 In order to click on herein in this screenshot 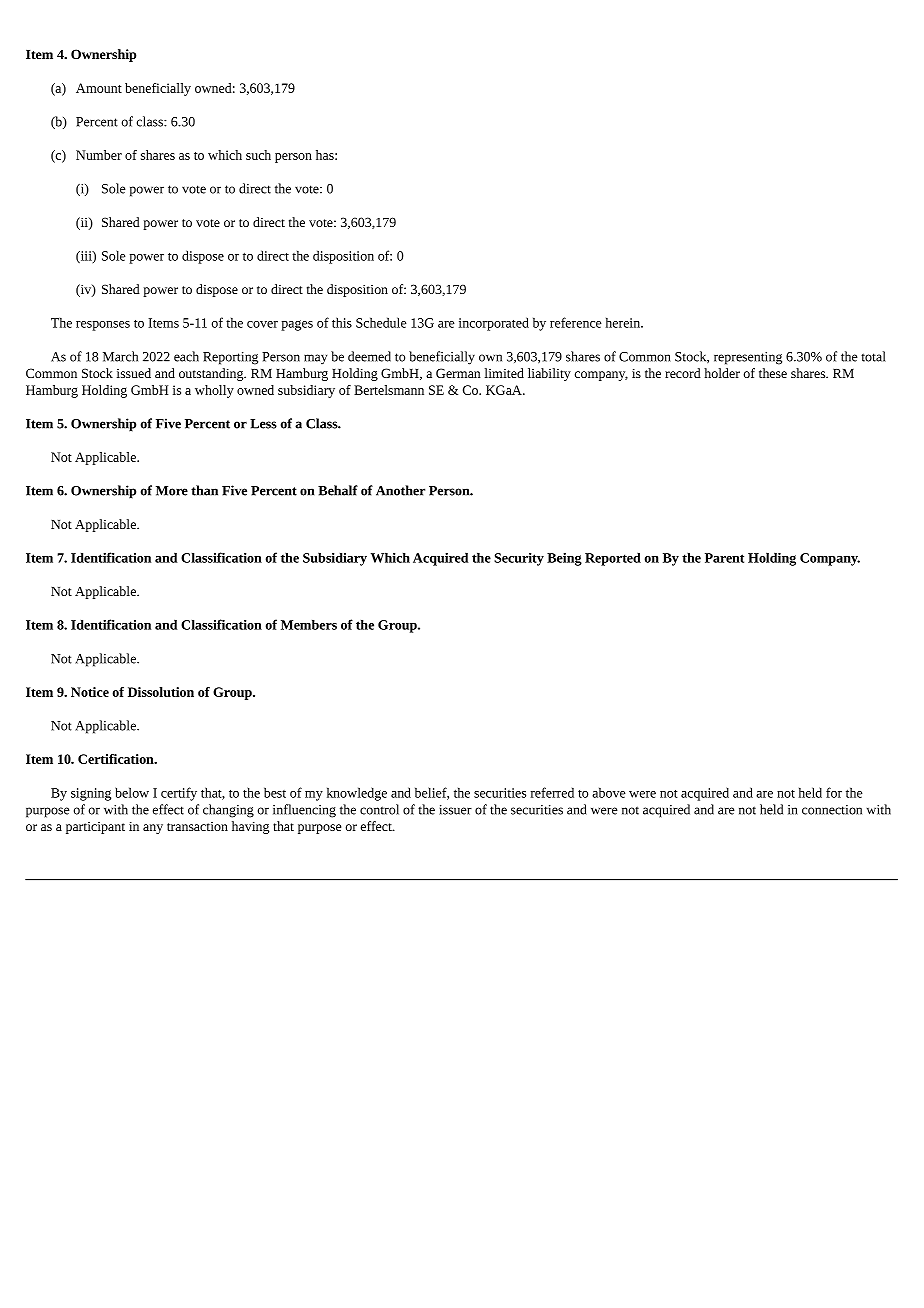, I will do `click(624, 322)`.
